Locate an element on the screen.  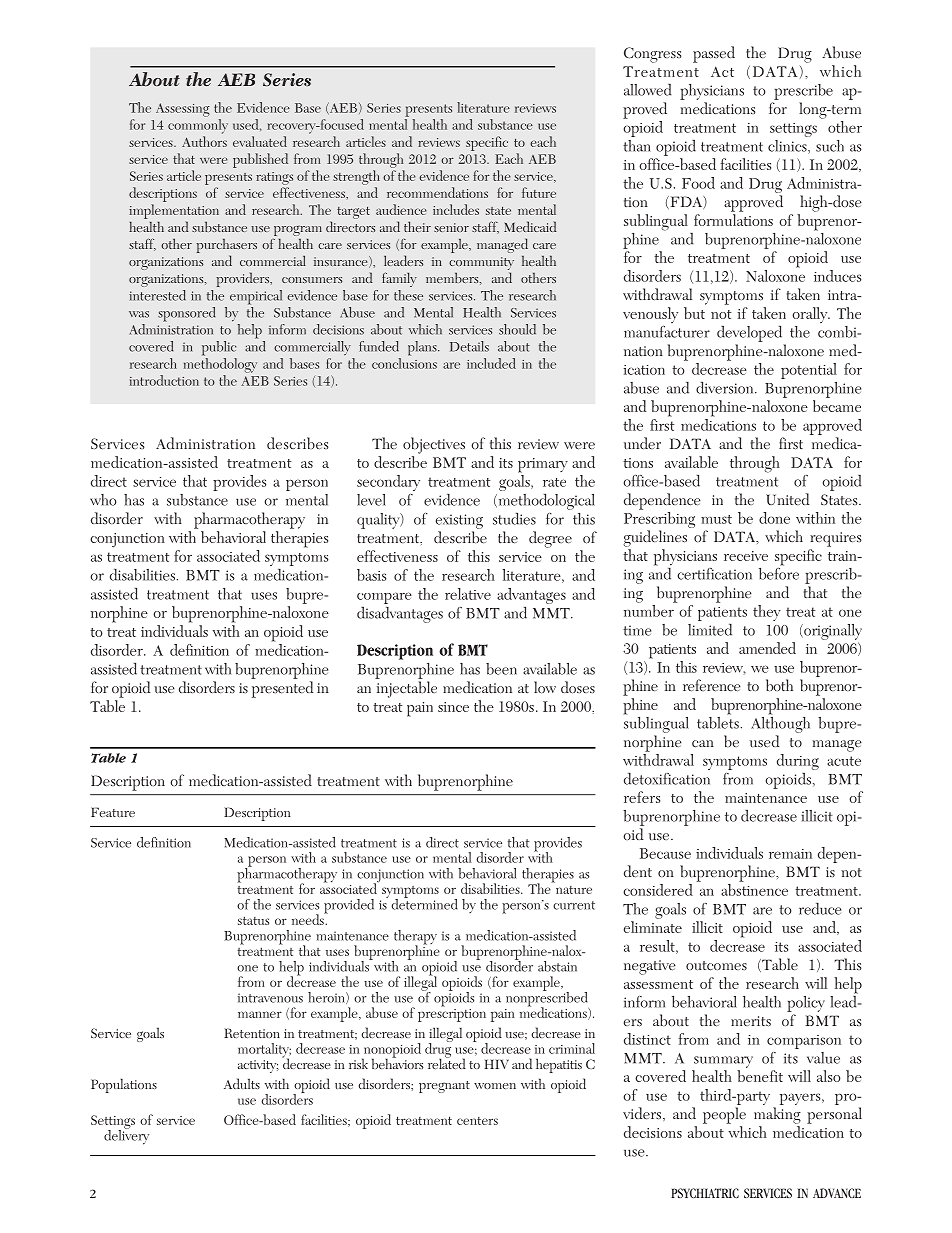
delivery is located at coordinates (126, 1136).
